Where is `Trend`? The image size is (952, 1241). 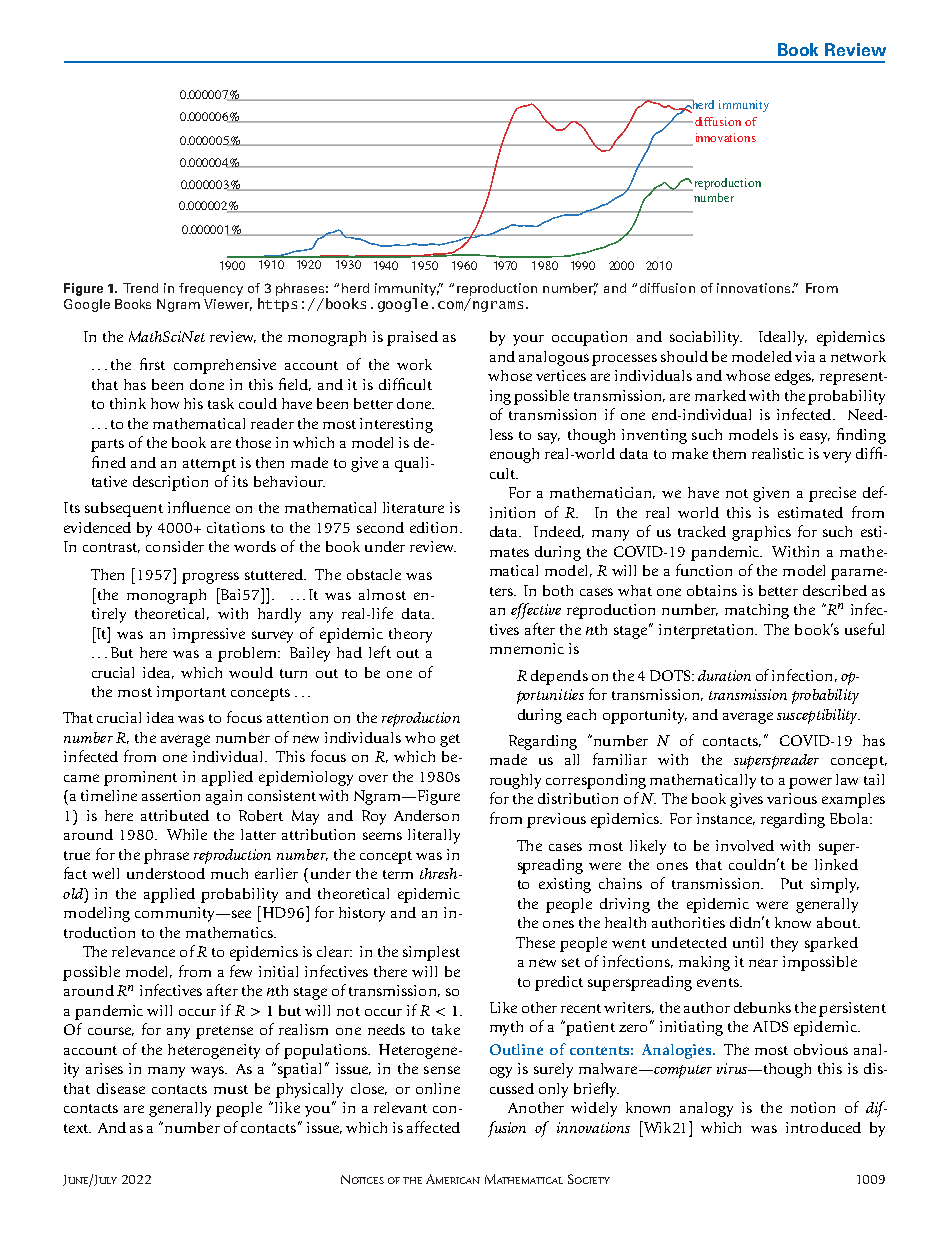
Trend is located at coordinates (140, 288).
